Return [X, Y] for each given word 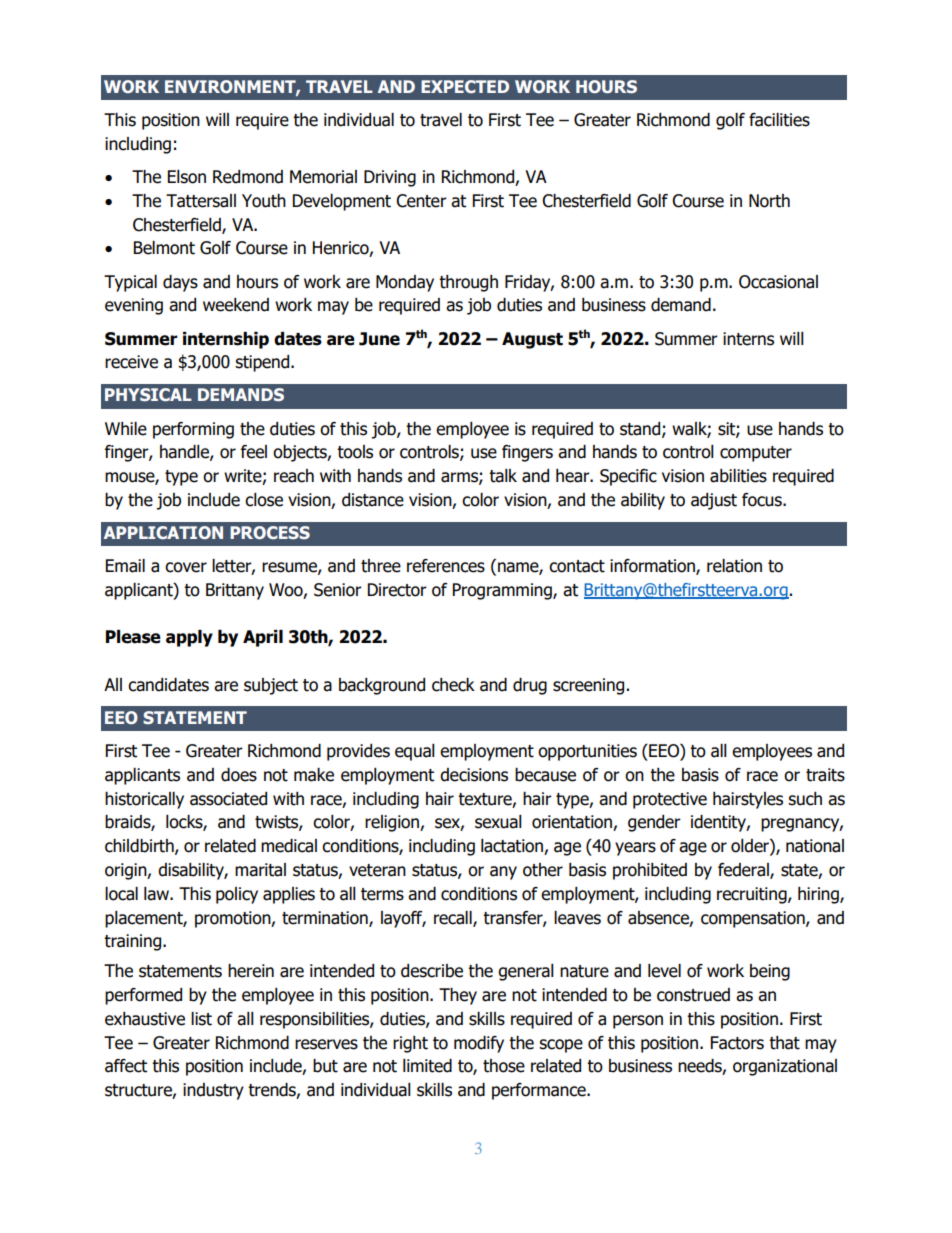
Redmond [248, 177]
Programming [503, 591]
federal [744, 871]
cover [186, 567]
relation [734, 566]
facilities [779, 120]
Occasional [778, 282]
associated [228, 799]
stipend [263, 363]
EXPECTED [465, 86]
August [532, 340]
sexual [498, 822]
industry [213, 1091]
